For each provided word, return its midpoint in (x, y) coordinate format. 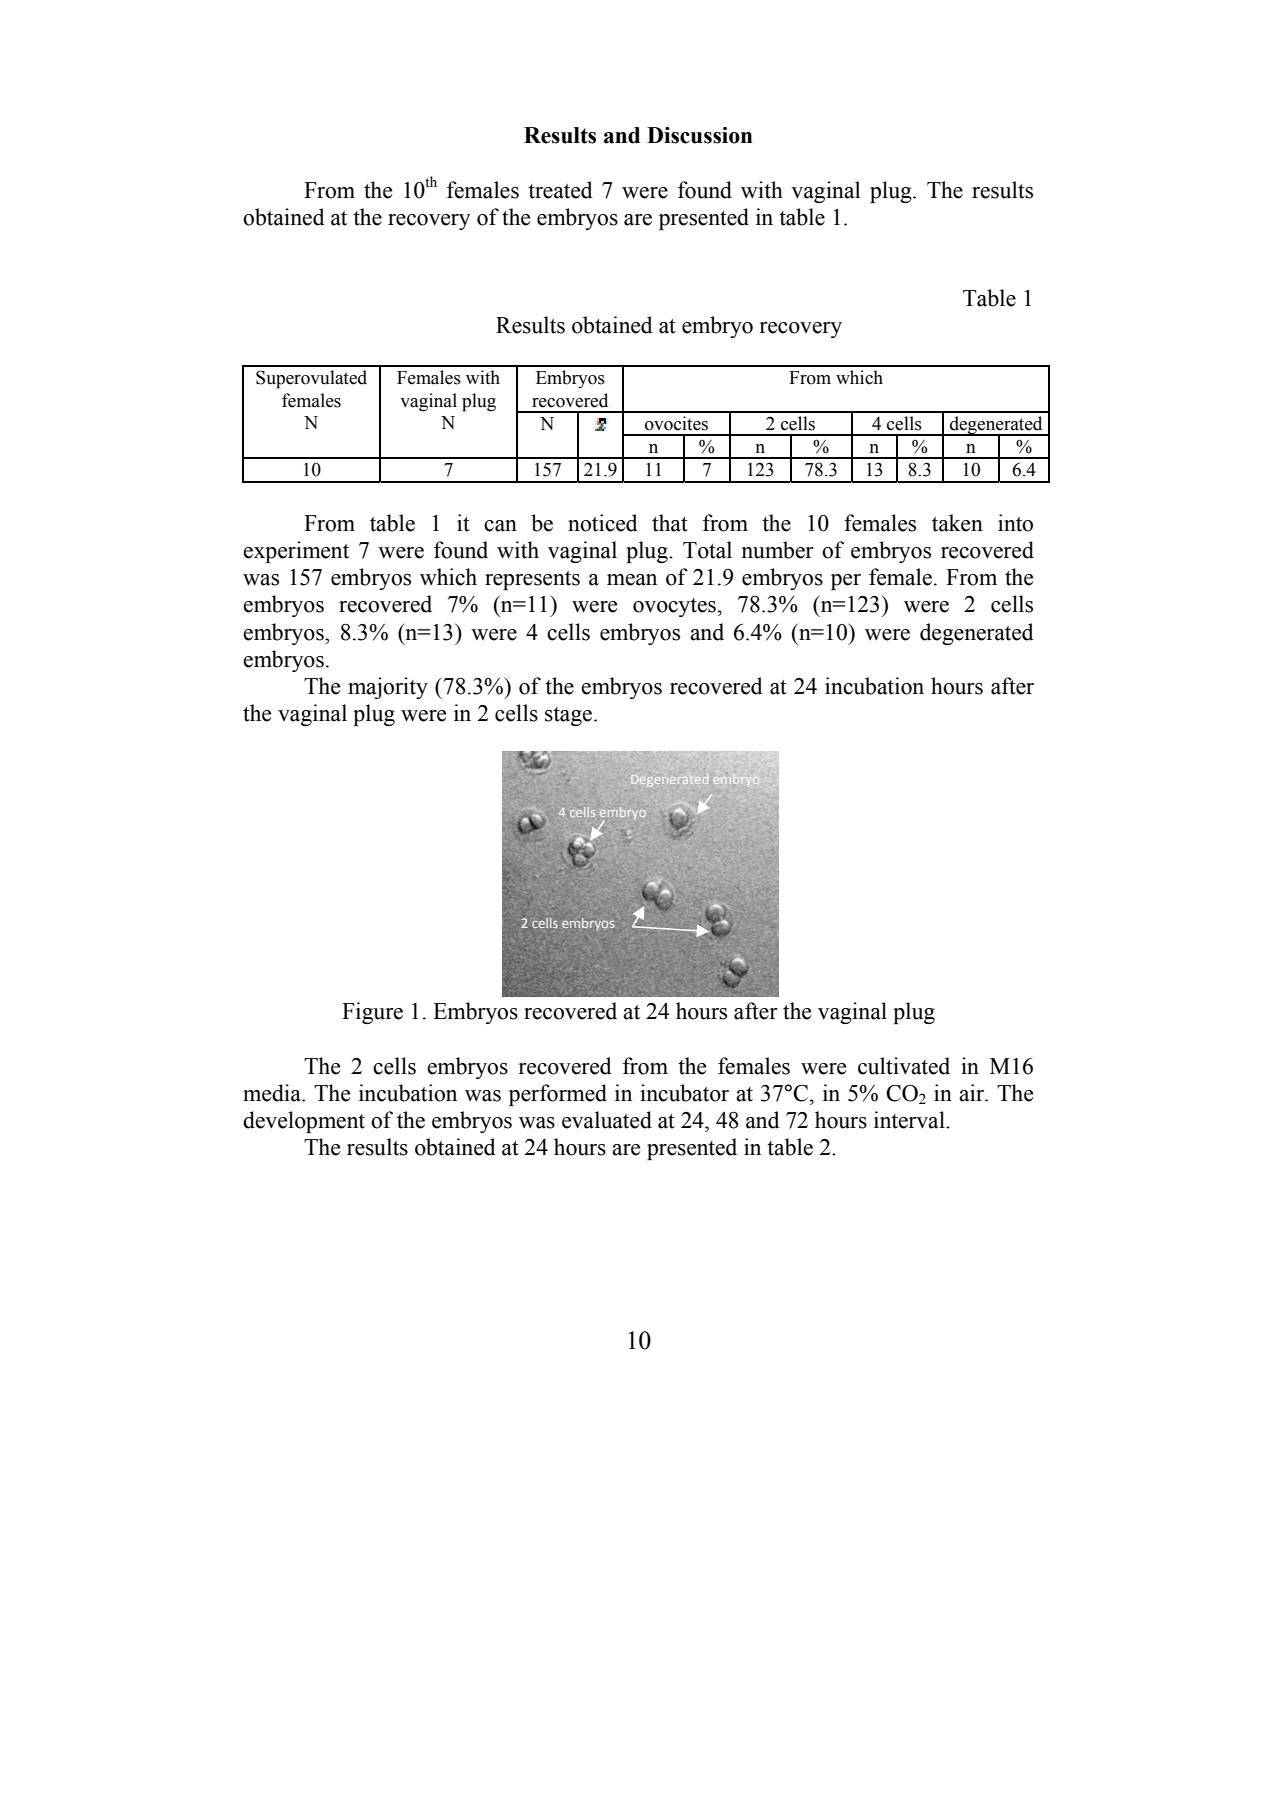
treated (560, 190)
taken (957, 523)
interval (910, 1120)
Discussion (700, 135)
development (304, 1122)
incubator (684, 1093)
